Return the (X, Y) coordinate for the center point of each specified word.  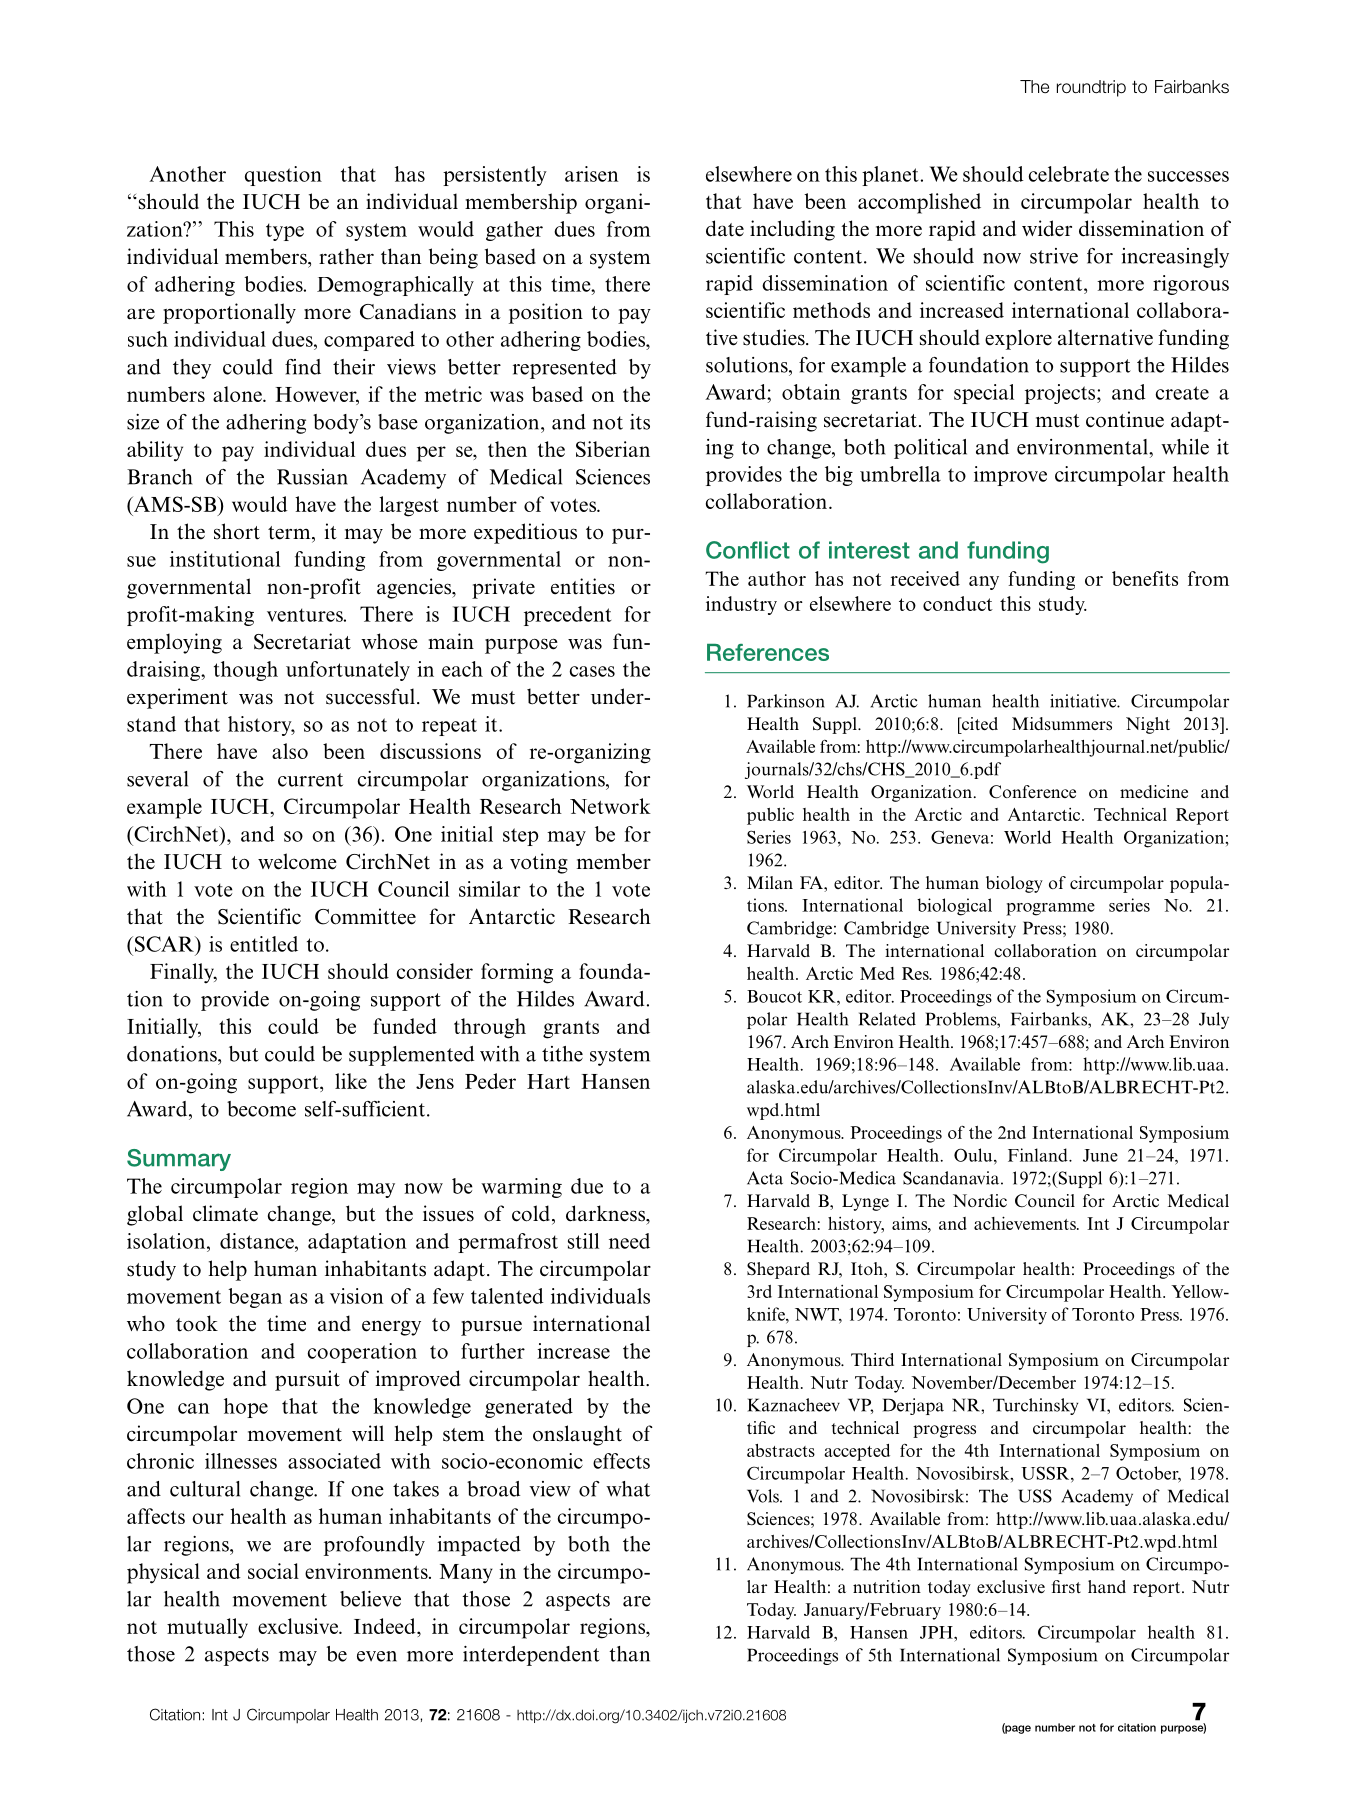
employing (174, 643)
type (285, 232)
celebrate (1068, 174)
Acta (765, 1178)
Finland (1039, 1155)
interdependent (531, 1656)
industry (741, 605)
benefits (1145, 578)
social (273, 1571)
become (261, 1109)
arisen (591, 174)
